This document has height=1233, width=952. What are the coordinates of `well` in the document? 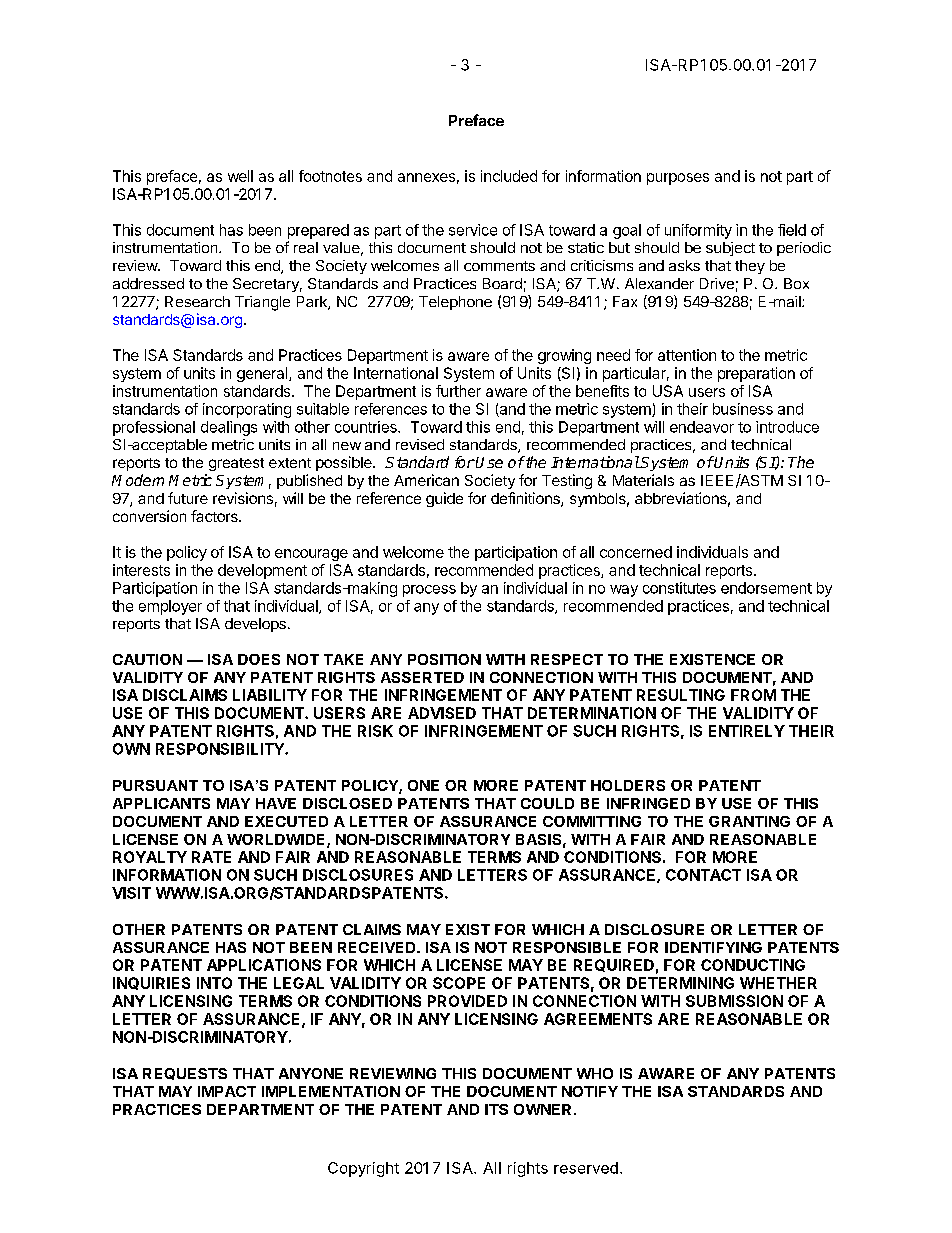 It's located at (240, 176).
